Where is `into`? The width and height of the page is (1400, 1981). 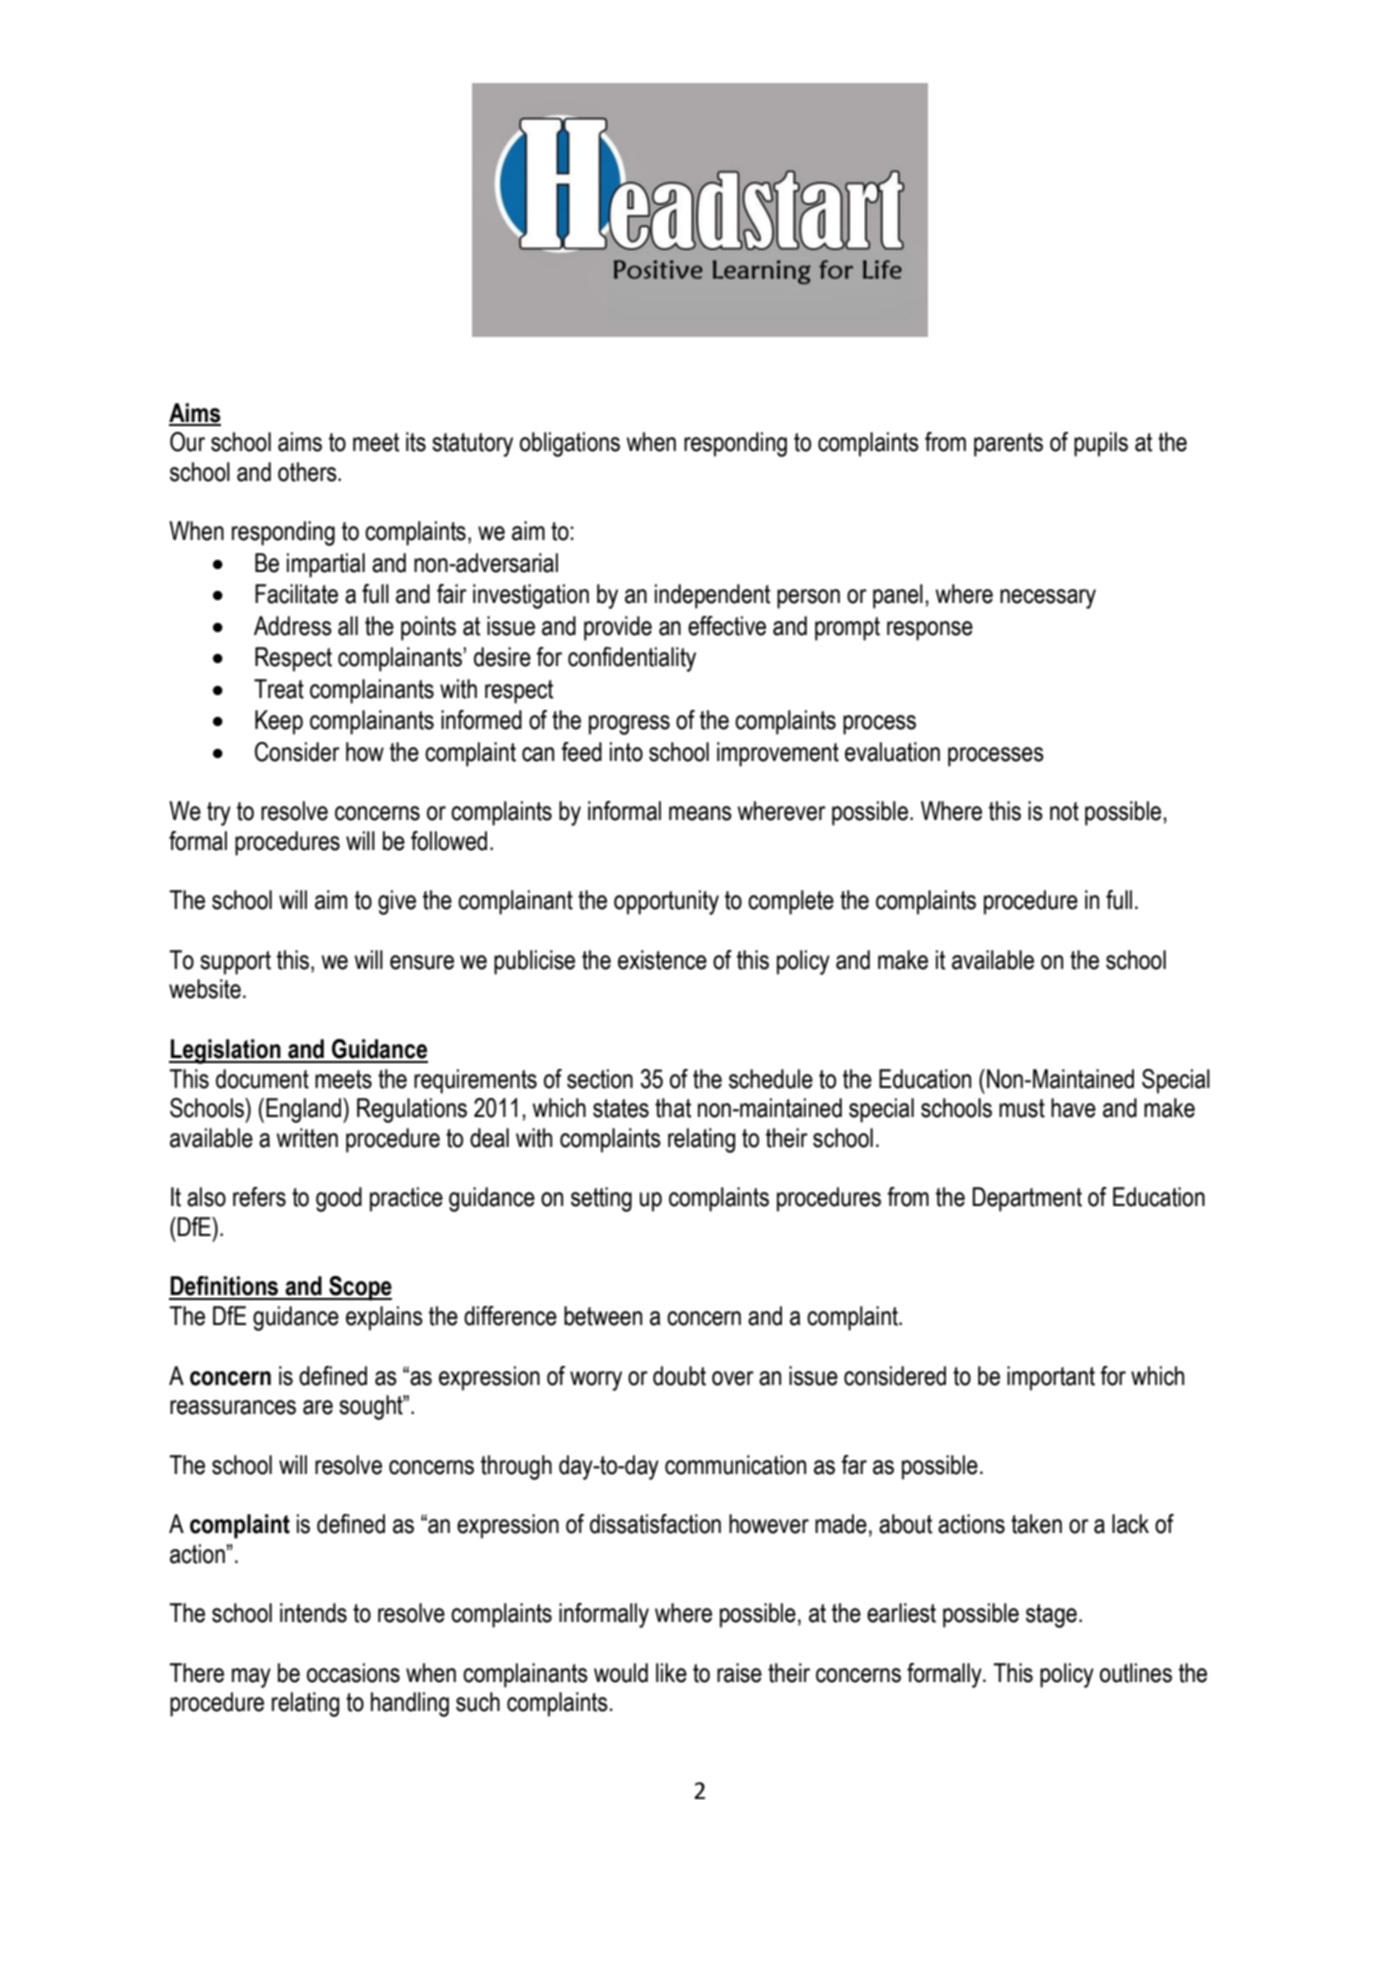
into is located at coordinates (626, 752).
